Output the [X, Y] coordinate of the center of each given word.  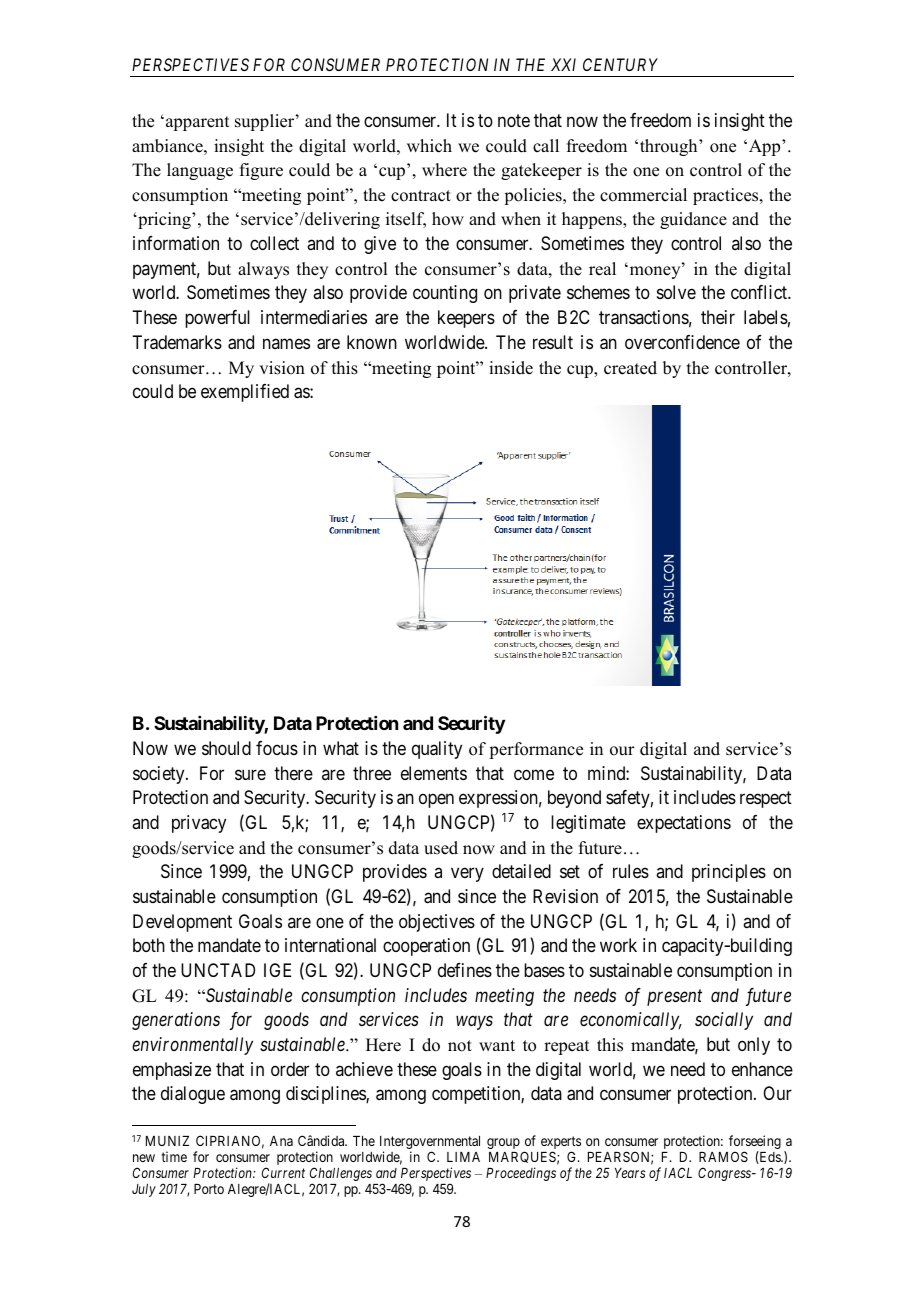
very [467, 875]
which [429, 146]
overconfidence [682, 342]
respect [766, 799]
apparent [197, 123]
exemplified [245, 393]
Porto [209, 1189]
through [668, 147]
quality [437, 750]
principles [729, 873]
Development [182, 923]
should [226, 748]
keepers [466, 319]
